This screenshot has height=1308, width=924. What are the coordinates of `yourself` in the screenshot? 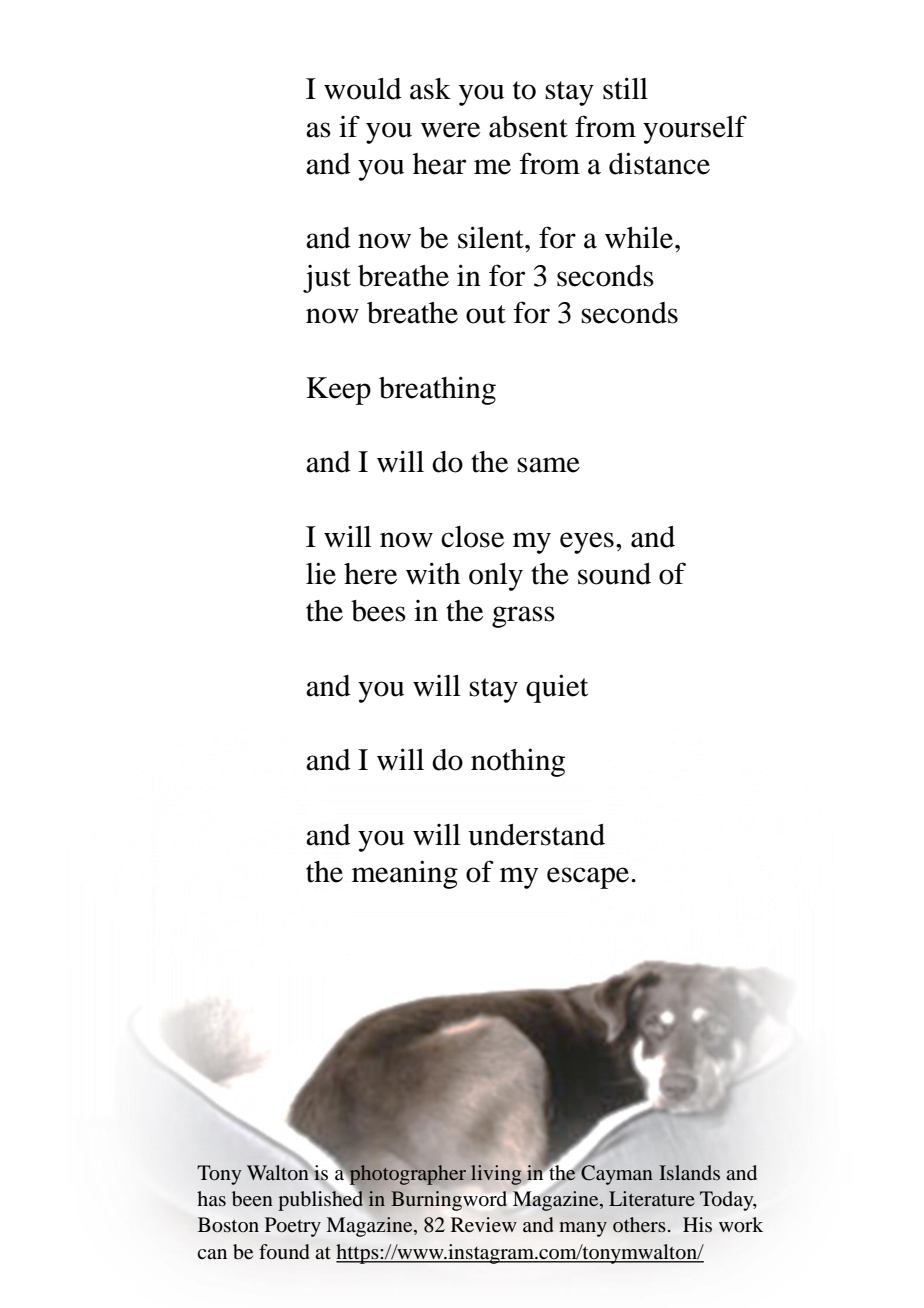 It's located at (695, 129).
